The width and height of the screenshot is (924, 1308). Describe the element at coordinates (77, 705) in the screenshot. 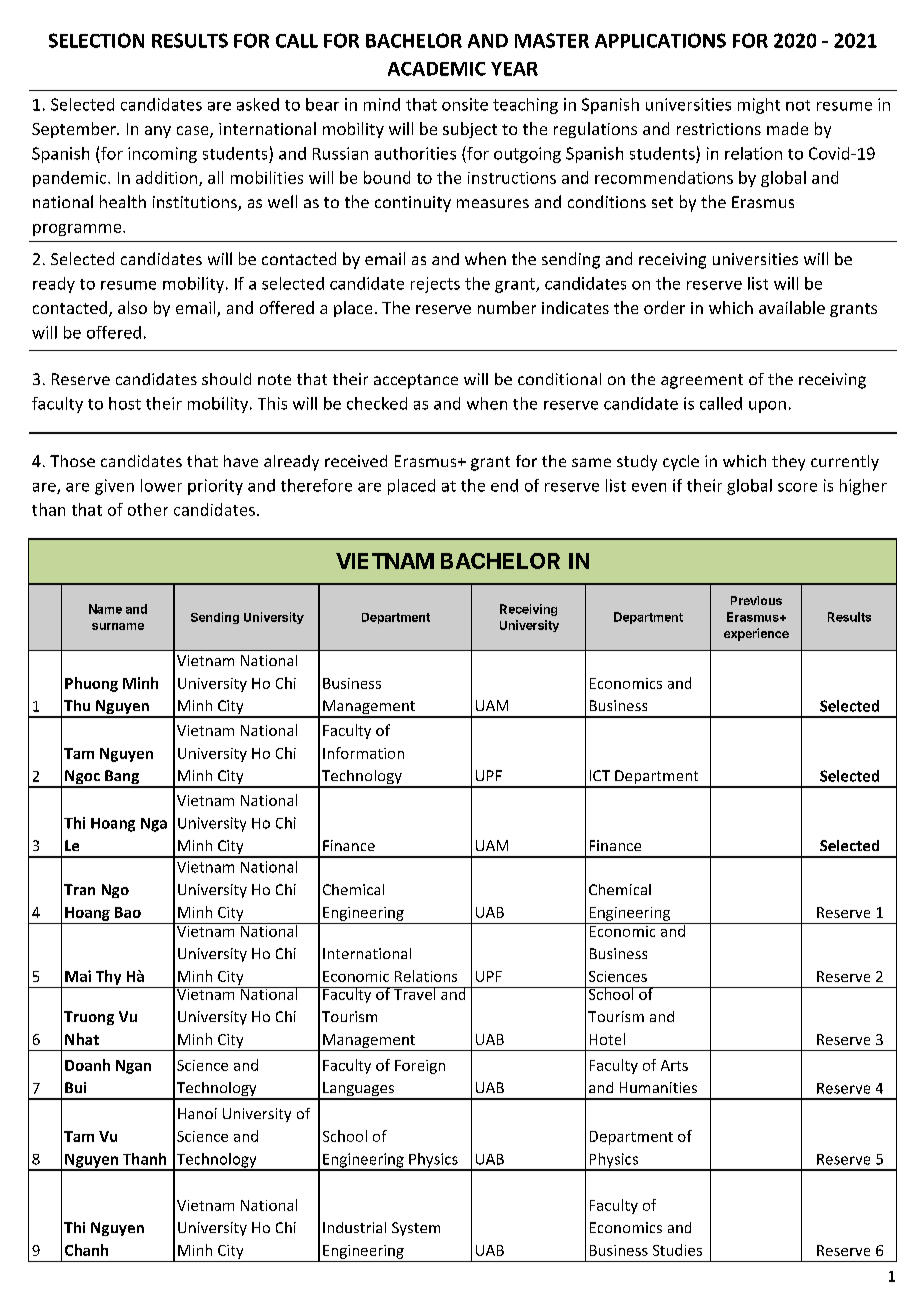

I see `Thu` at that location.
